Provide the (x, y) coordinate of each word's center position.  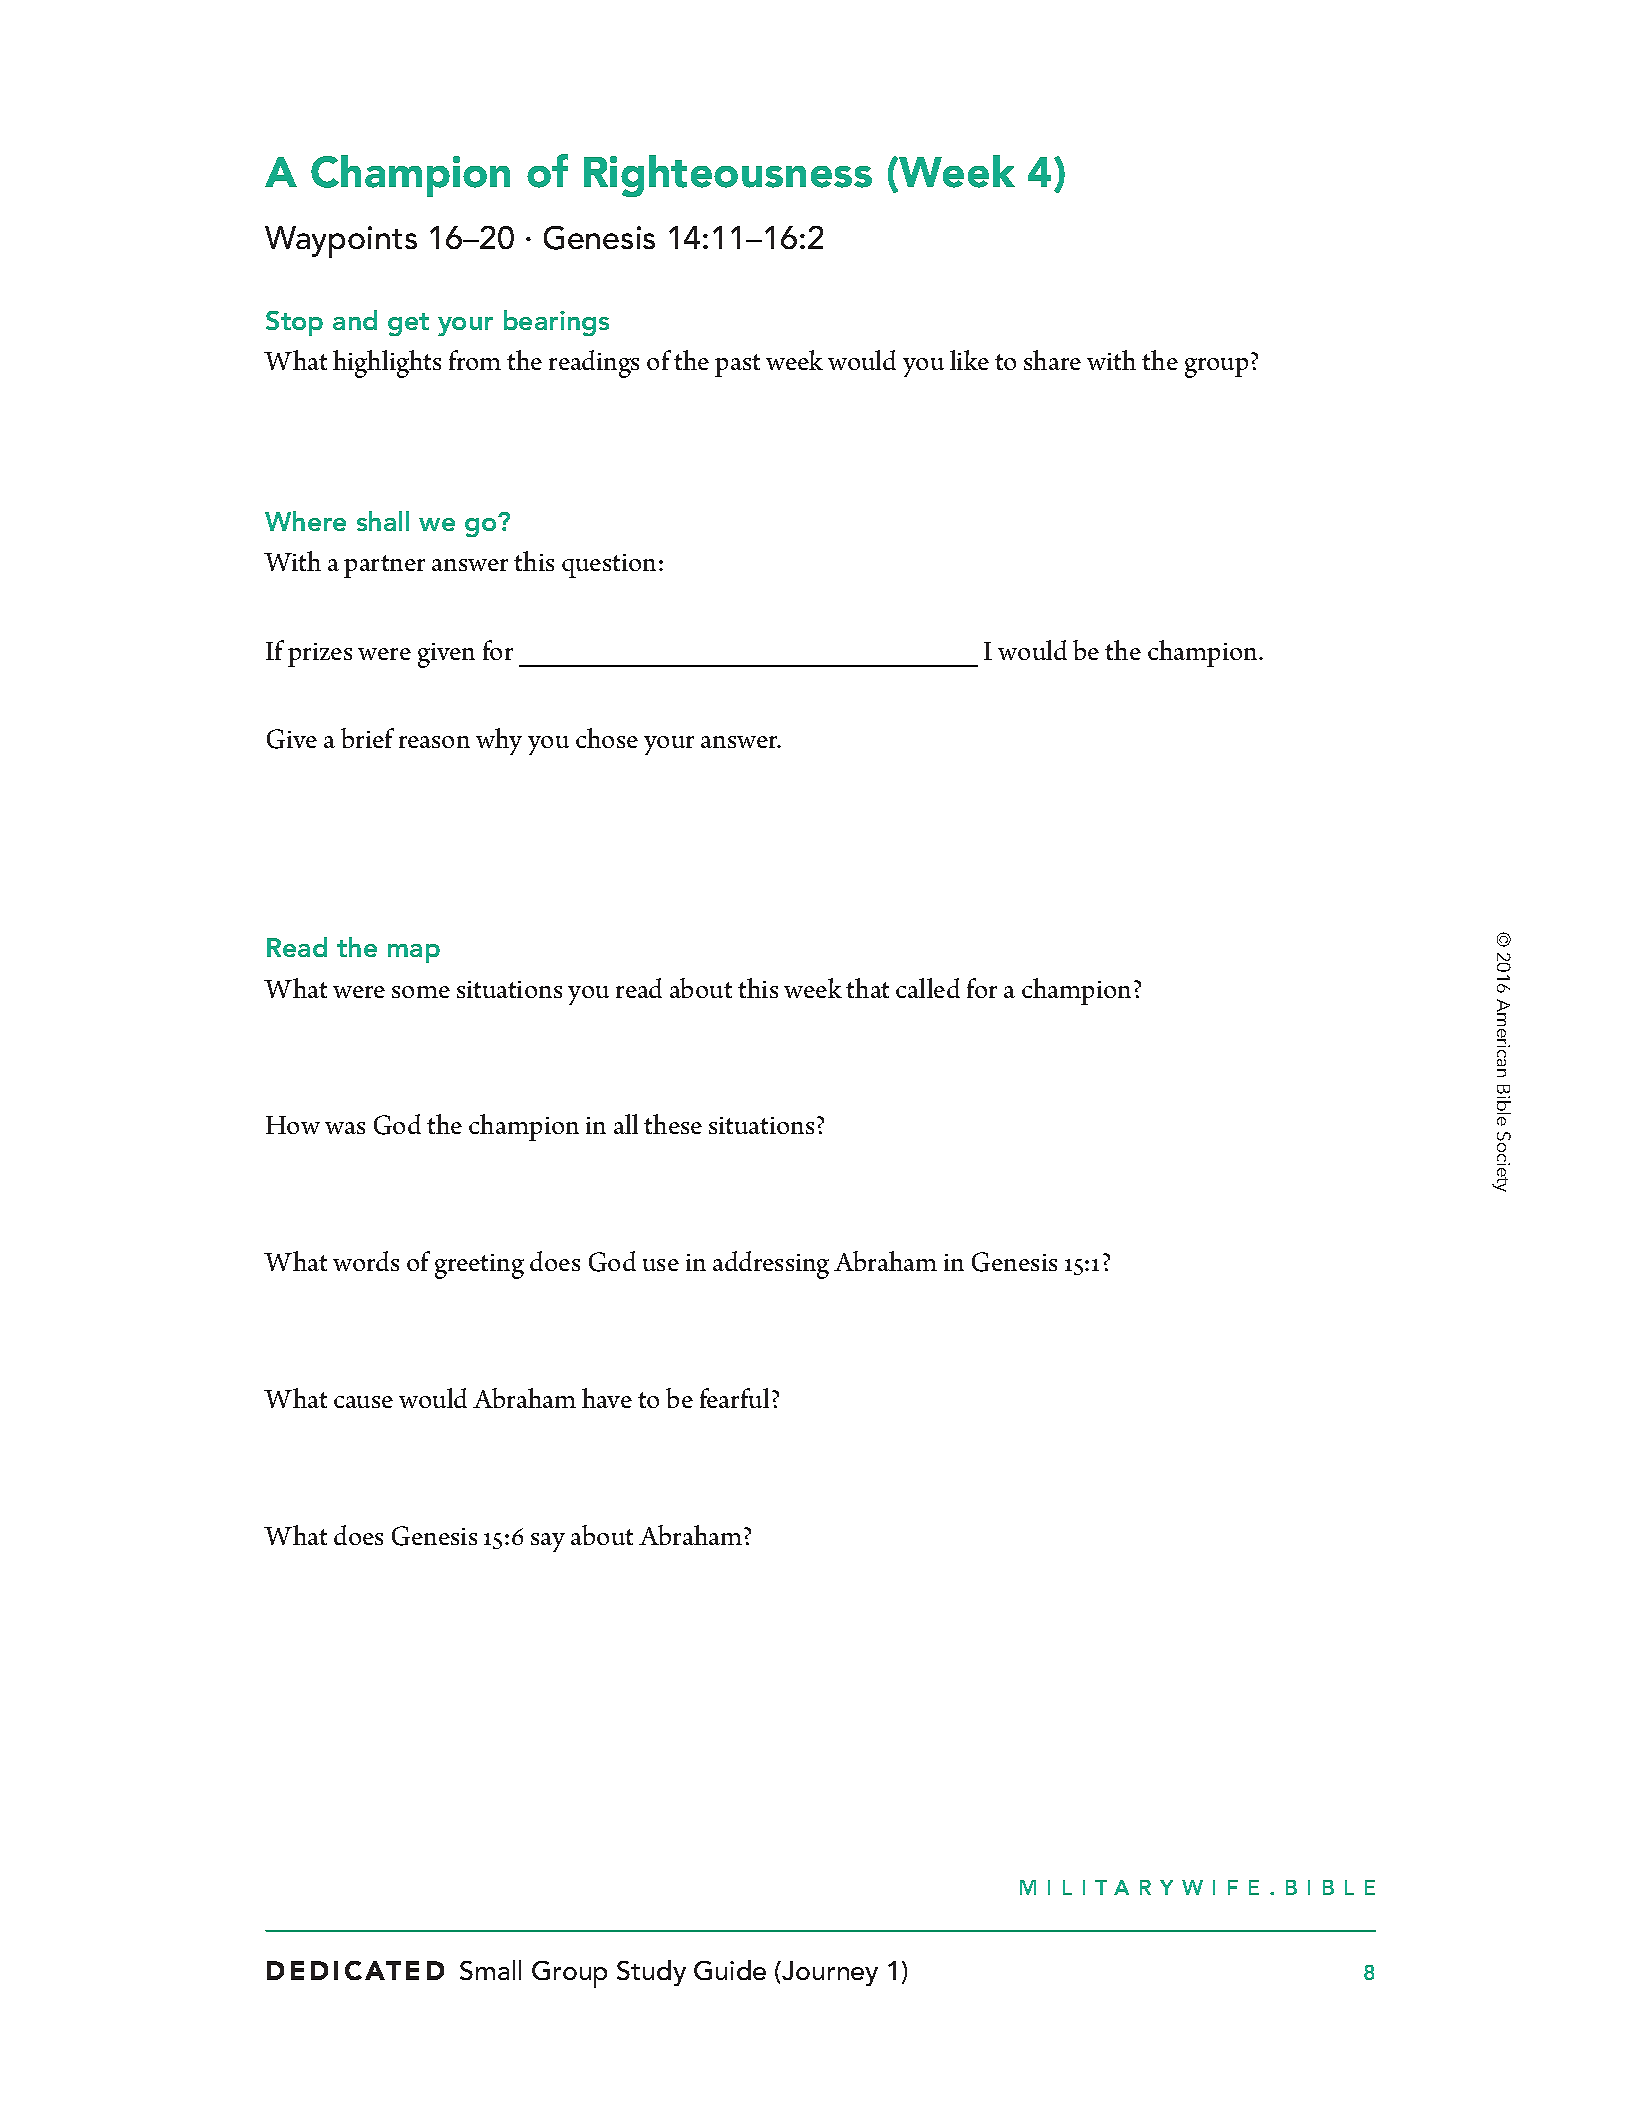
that (867, 988)
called (928, 988)
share (1052, 360)
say (548, 1542)
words (366, 1261)
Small (490, 1970)
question (609, 566)
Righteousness (728, 176)
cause (363, 1402)
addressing (771, 1265)
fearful (734, 1398)
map (414, 953)
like (969, 360)
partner (384, 566)
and (355, 320)
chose (607, 738)
